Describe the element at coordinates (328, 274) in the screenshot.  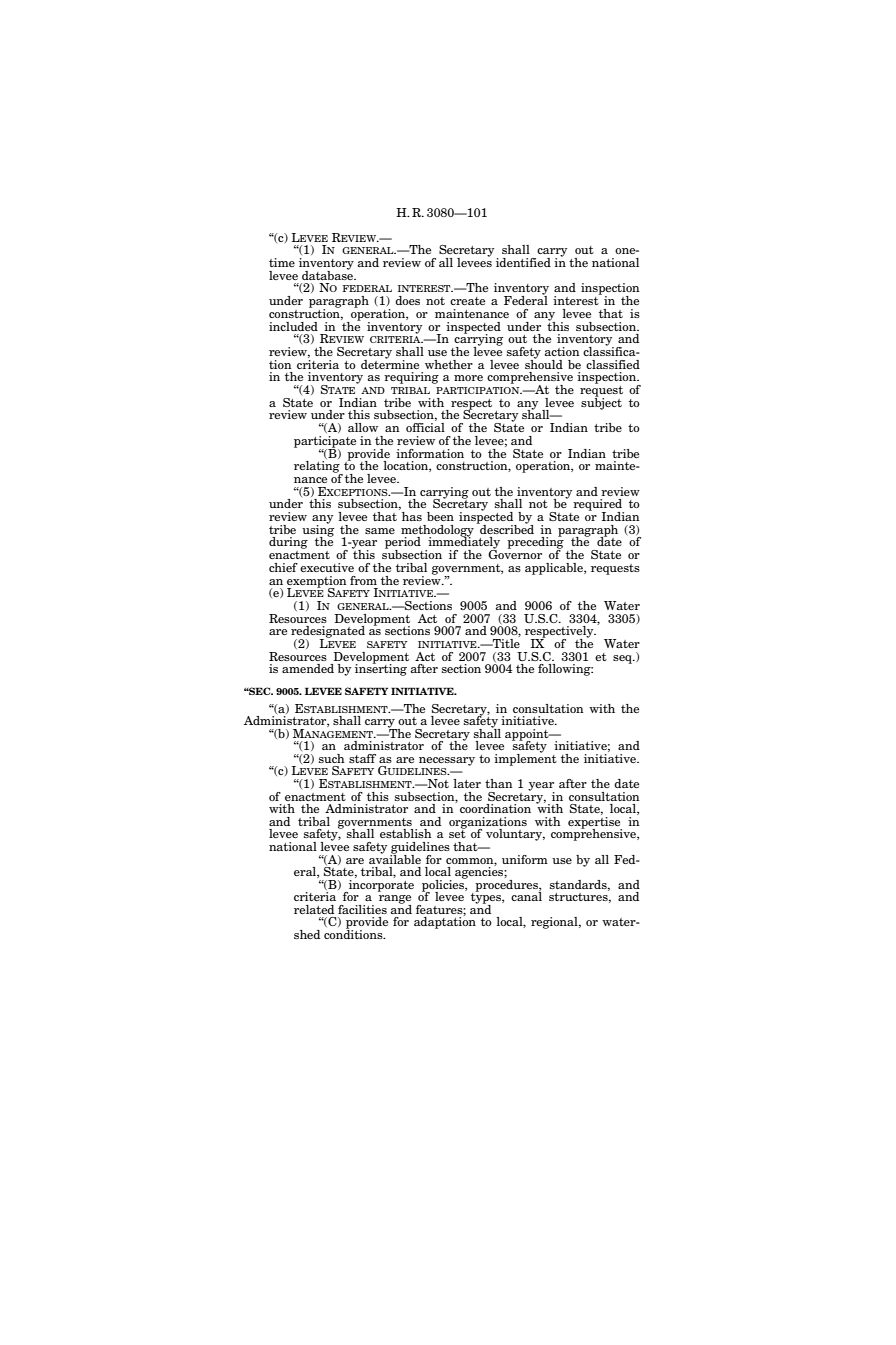
I see `database` at that location.
